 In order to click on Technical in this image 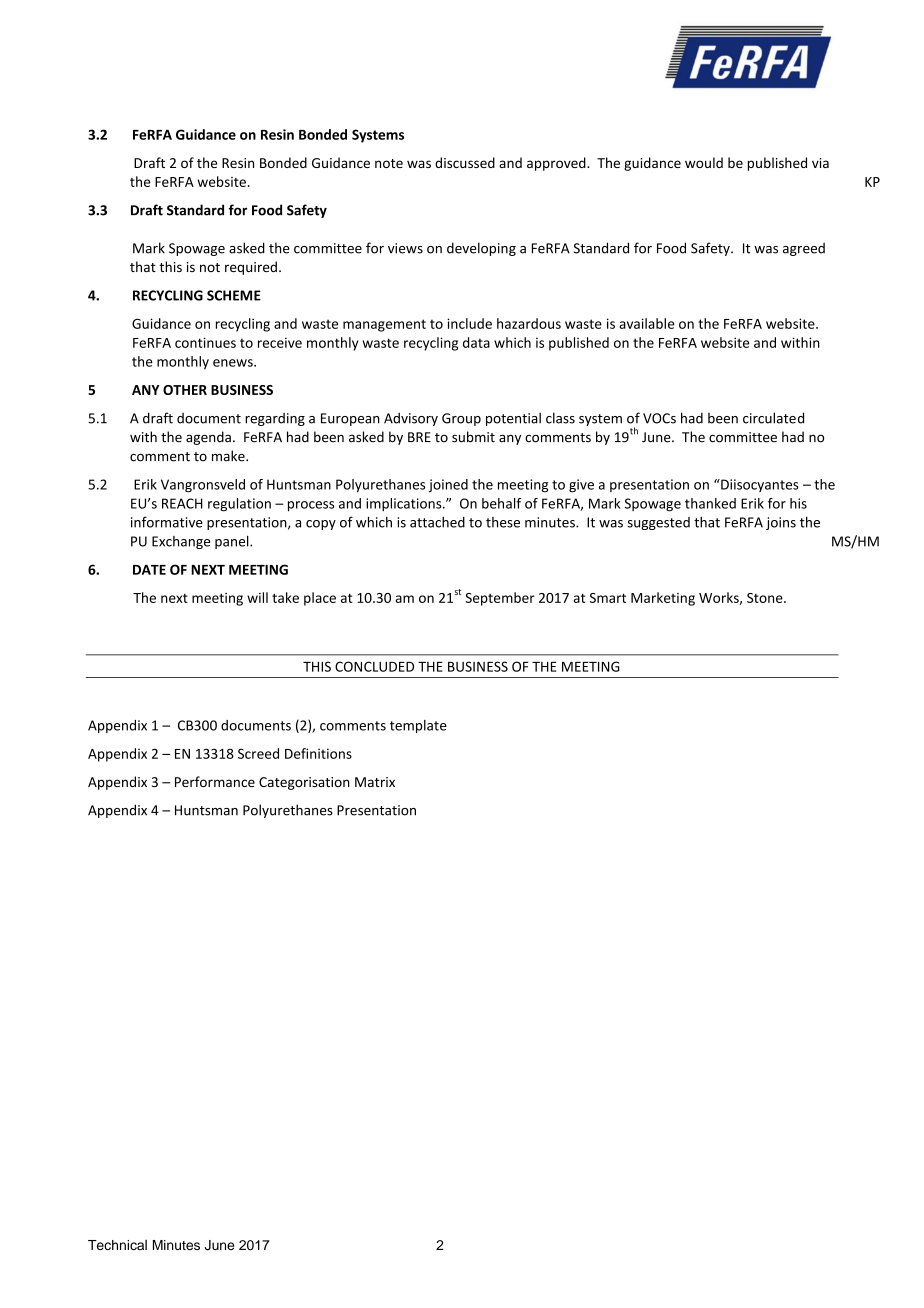, I will do `click(117, 1245)`.
